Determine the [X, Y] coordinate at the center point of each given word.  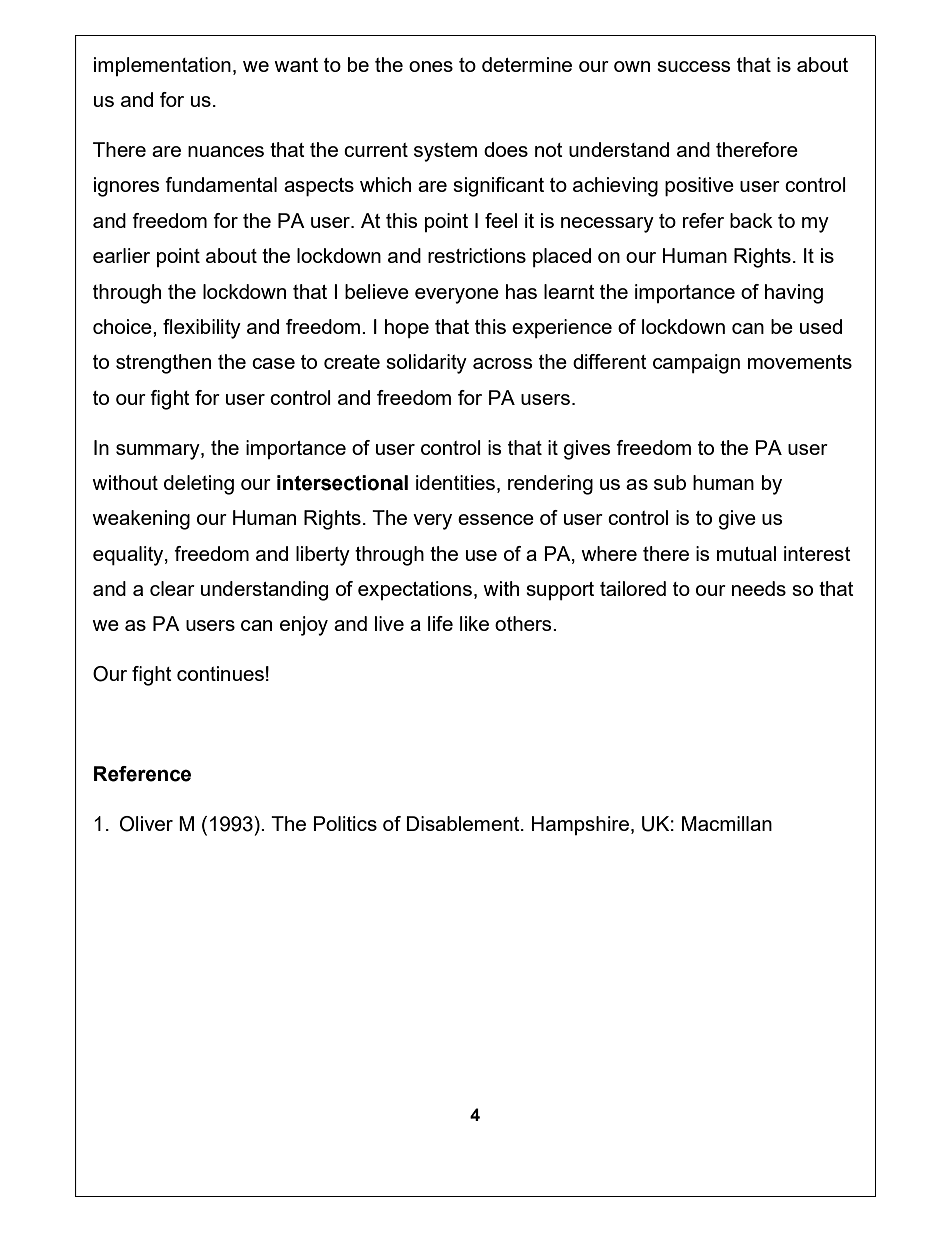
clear [172, 588]
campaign [696, 364]
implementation [162, 66]
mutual [746, 553]
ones [431, 66]
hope [407, 328]
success [694, 66]
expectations [415, 590]
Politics [345, 823]
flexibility [202, 329]
